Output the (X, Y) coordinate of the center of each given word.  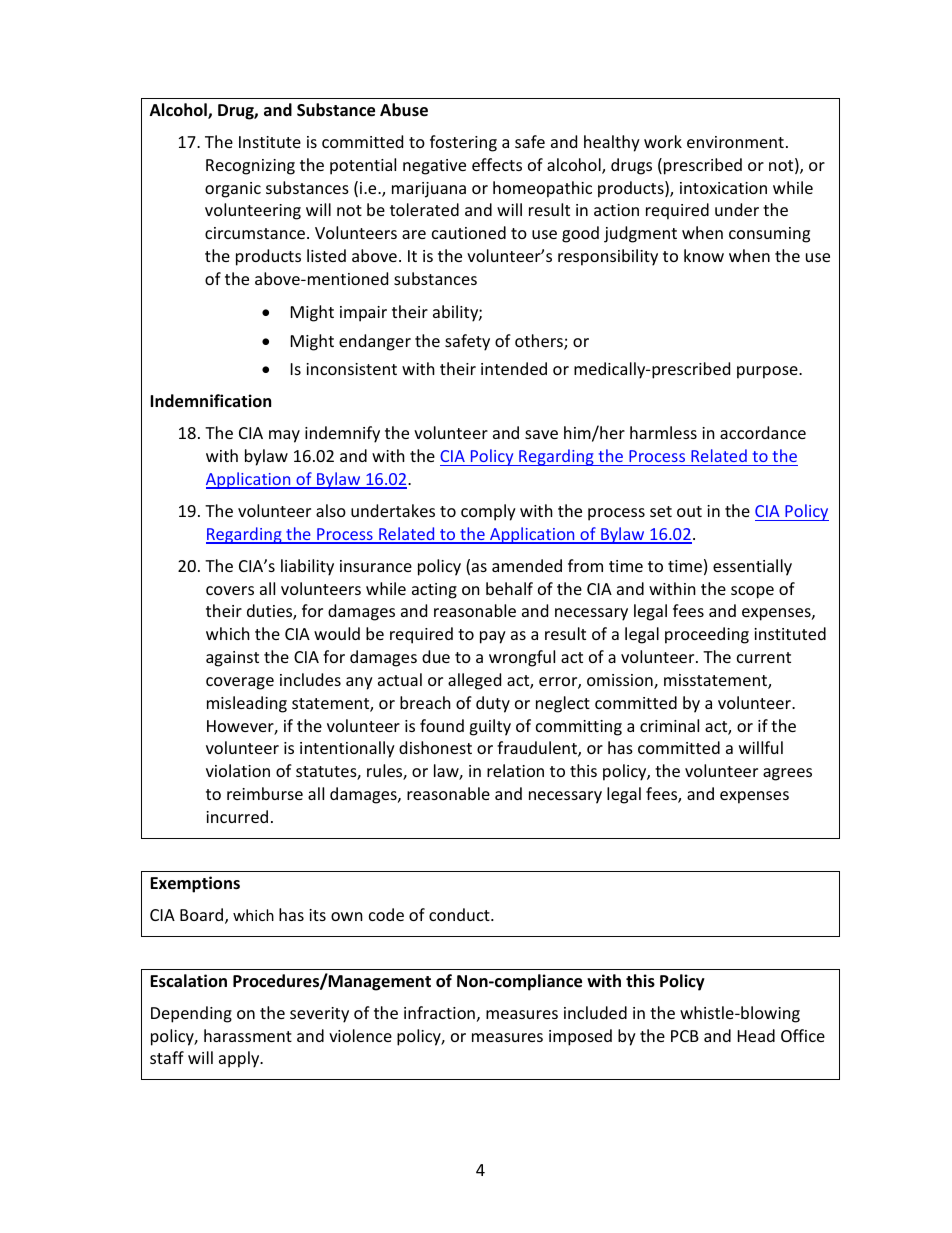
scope (752, 592)
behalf (509, 588)
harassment (248, 1035)
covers (230, 590)
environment (735, 142)
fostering (463, 143)
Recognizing (250, 167)
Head (756, 1035)
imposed (580, 1037)
